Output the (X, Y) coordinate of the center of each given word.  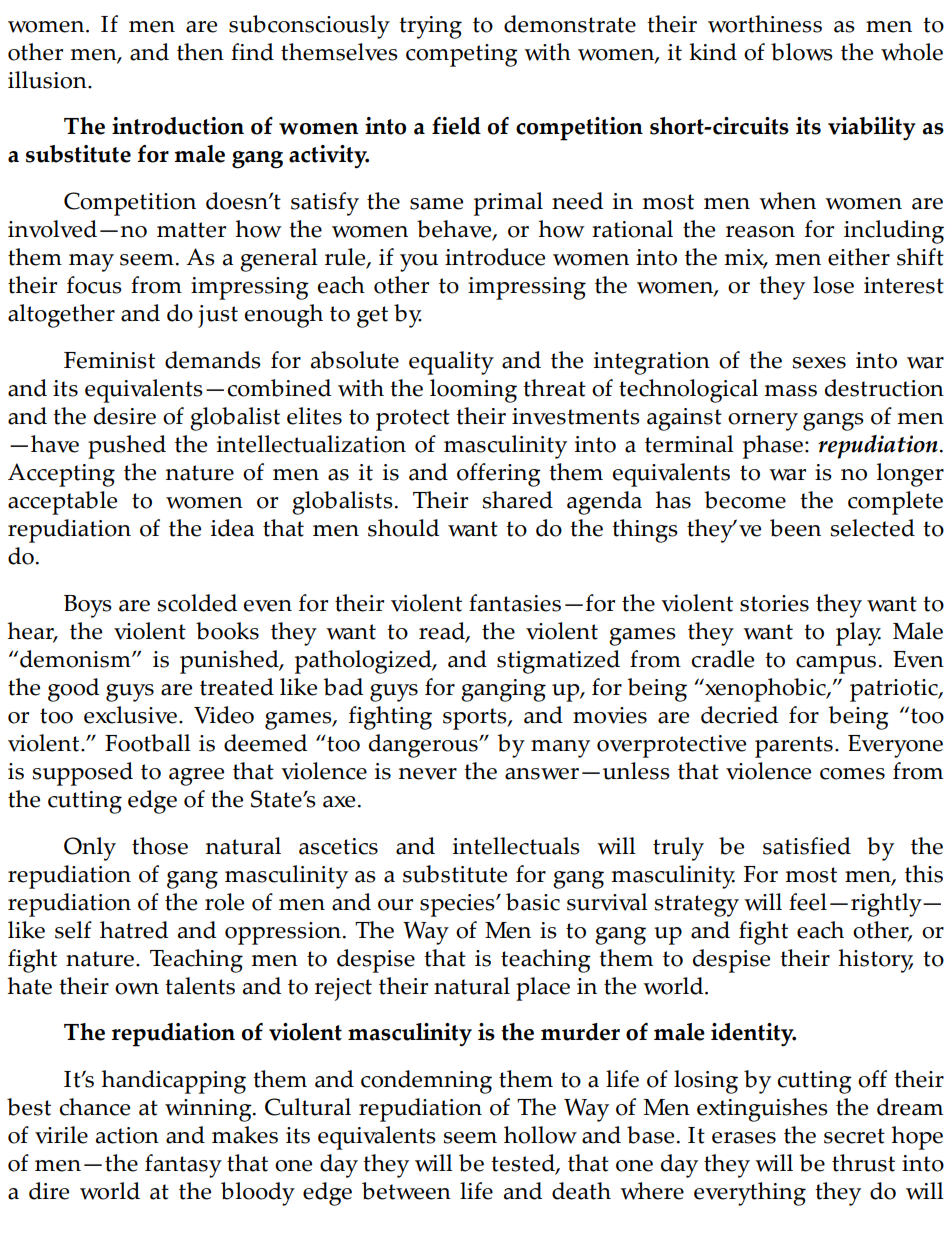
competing (462, 55)
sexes (819, 363)
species (458, 905)
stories (774, 603)
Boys (88, 606)
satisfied (807, 846)
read (443, 632)
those (160, 846)
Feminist (109, 360)
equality (451, 363)
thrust (863, 1163)
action (127, 1135)
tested (524, 1164)
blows (802, 52)
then (200, 52)
